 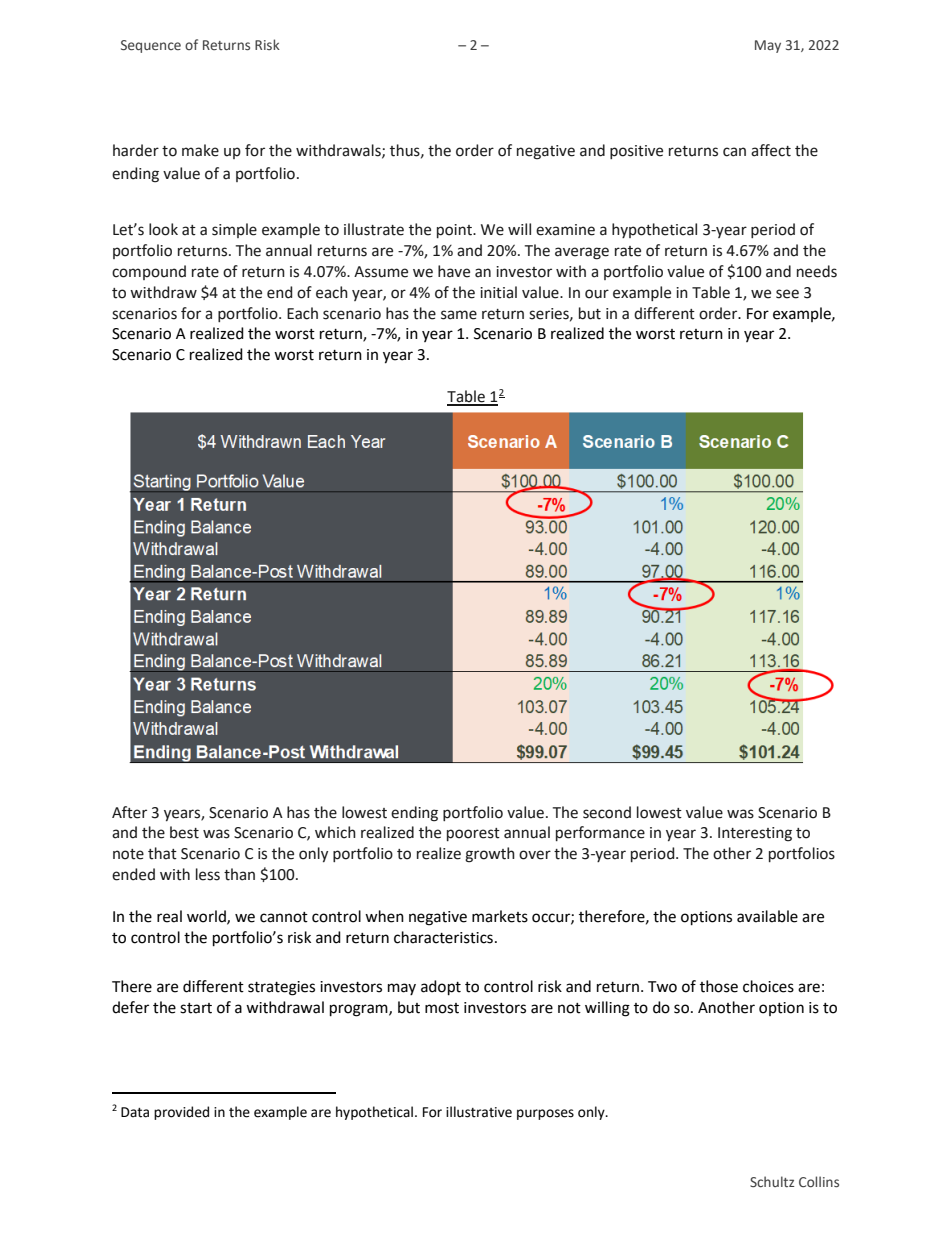 What do you see at coordinates (149, 272) in the screenshot?
I see `compound` at bounding box center [149, 272].
